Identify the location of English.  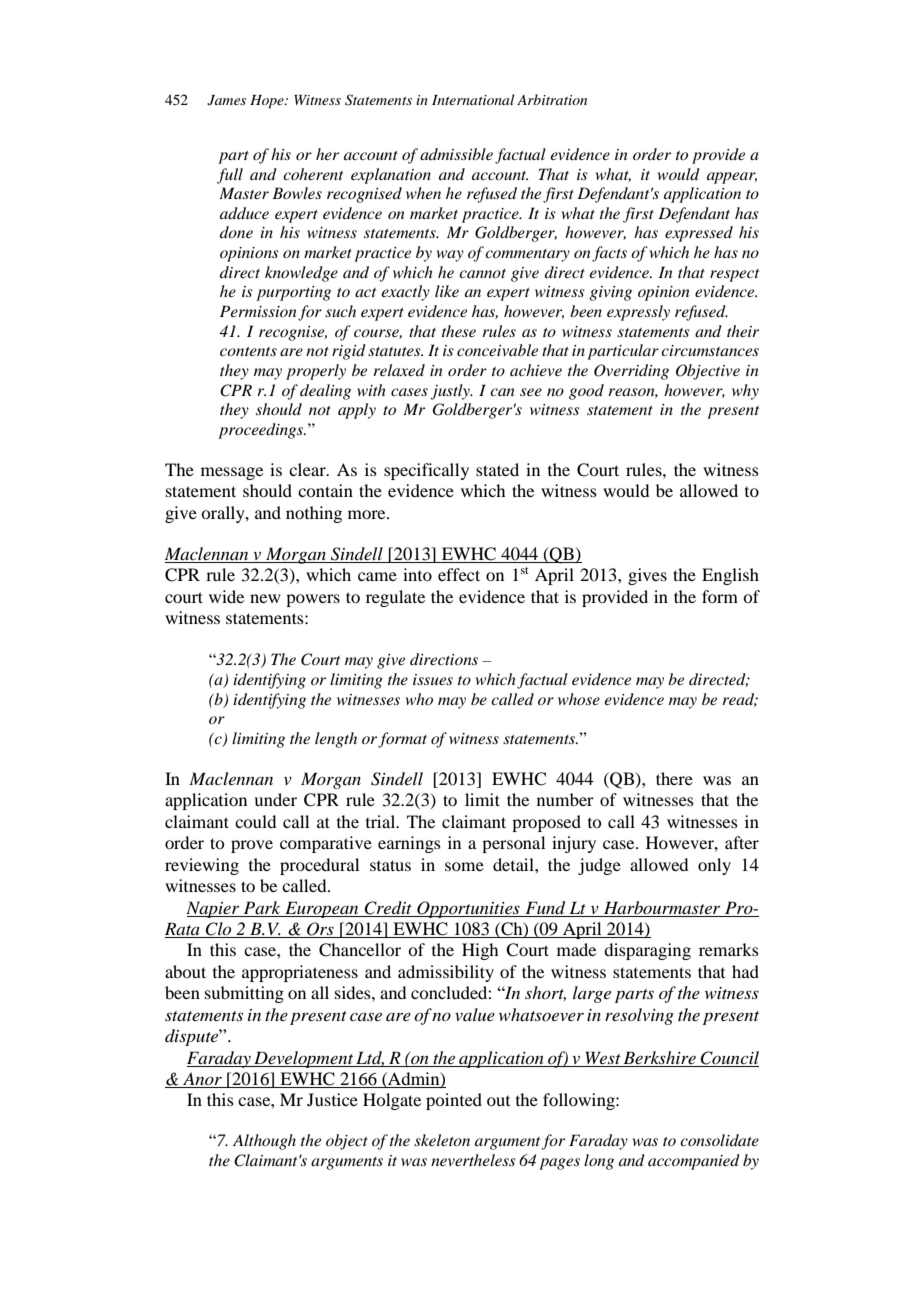
(730, 576).
